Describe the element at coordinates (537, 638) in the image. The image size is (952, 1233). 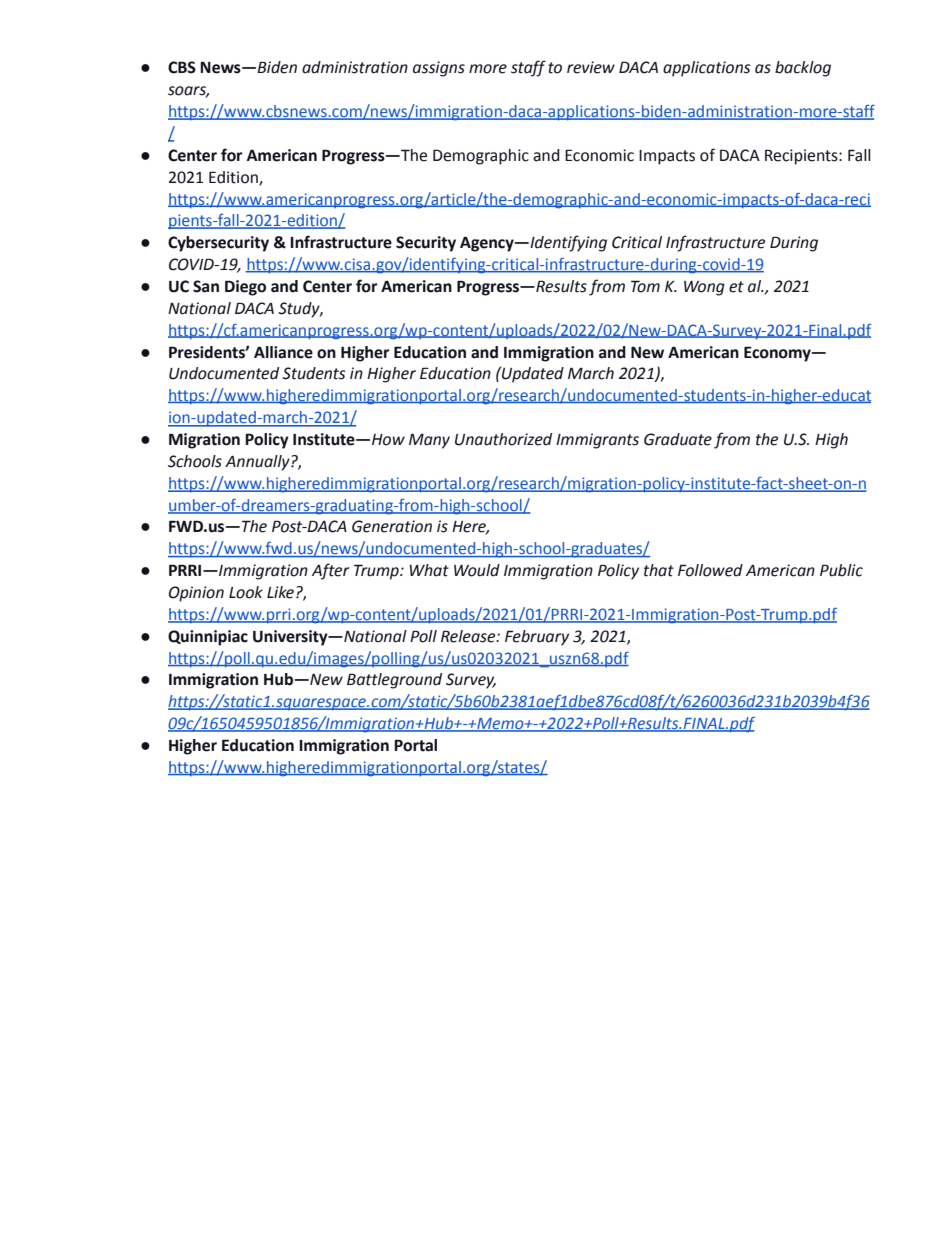
I see `February` at that location.
